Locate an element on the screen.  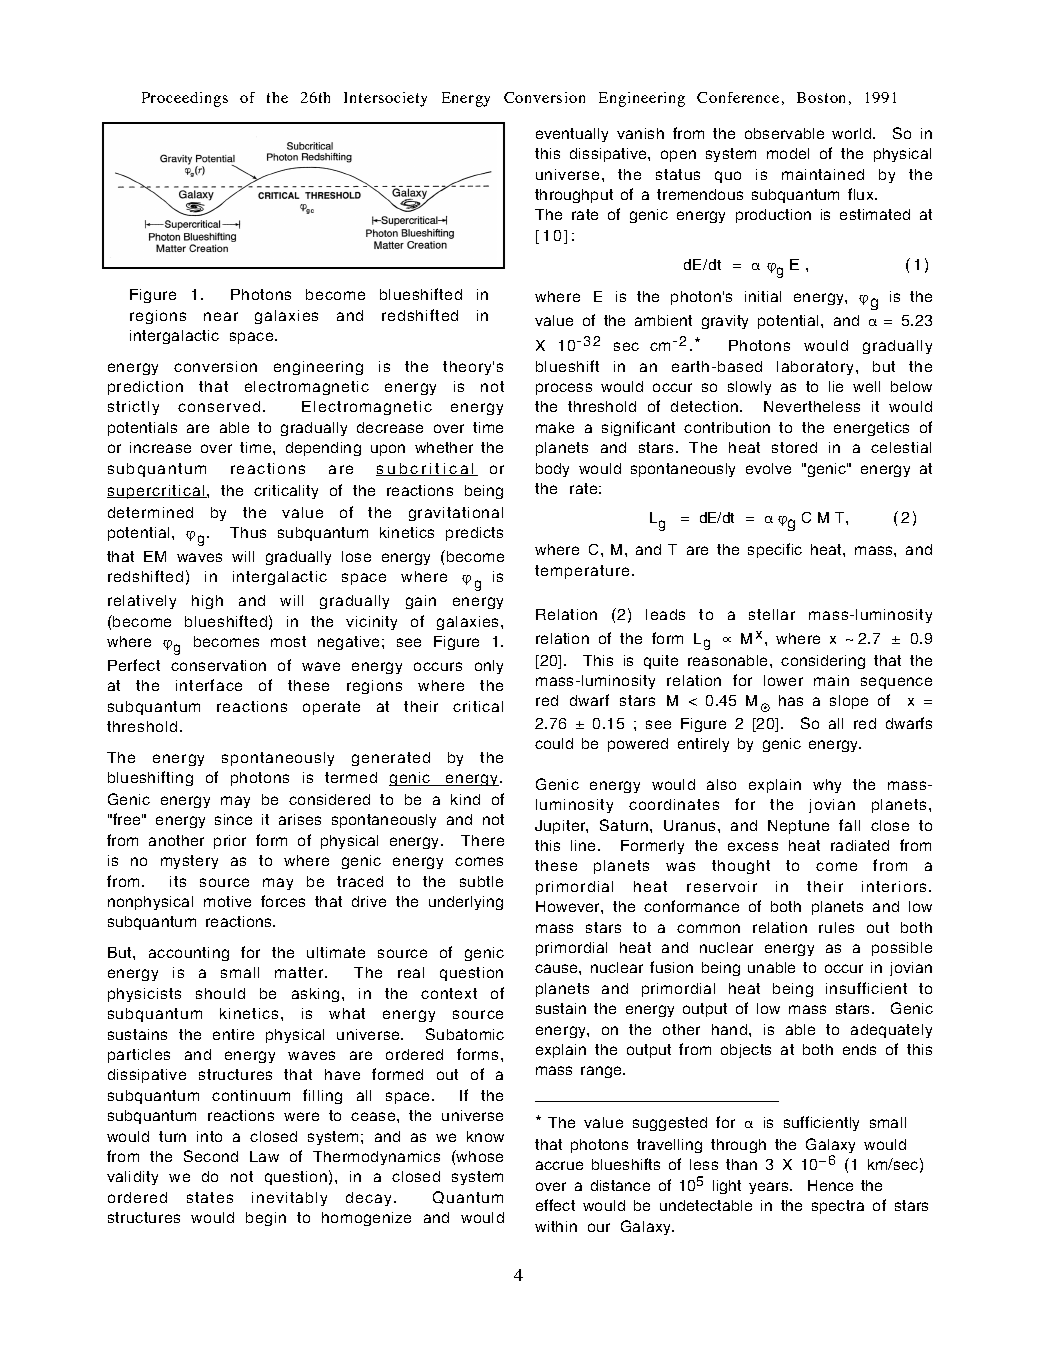
states is located at coordinates (210, 1197).
